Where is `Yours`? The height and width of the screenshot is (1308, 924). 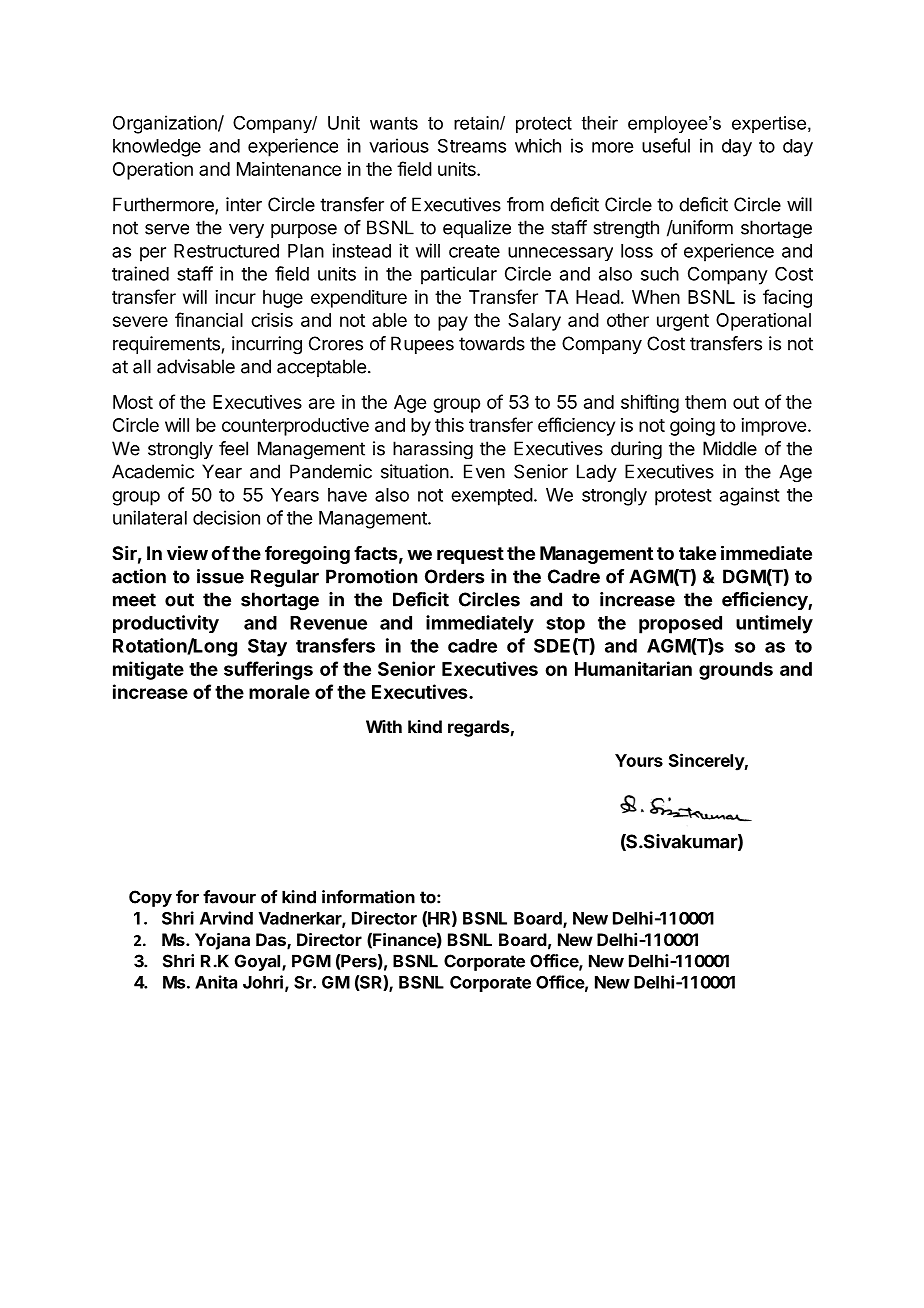
Yours is located at coordinates (639, 760).
